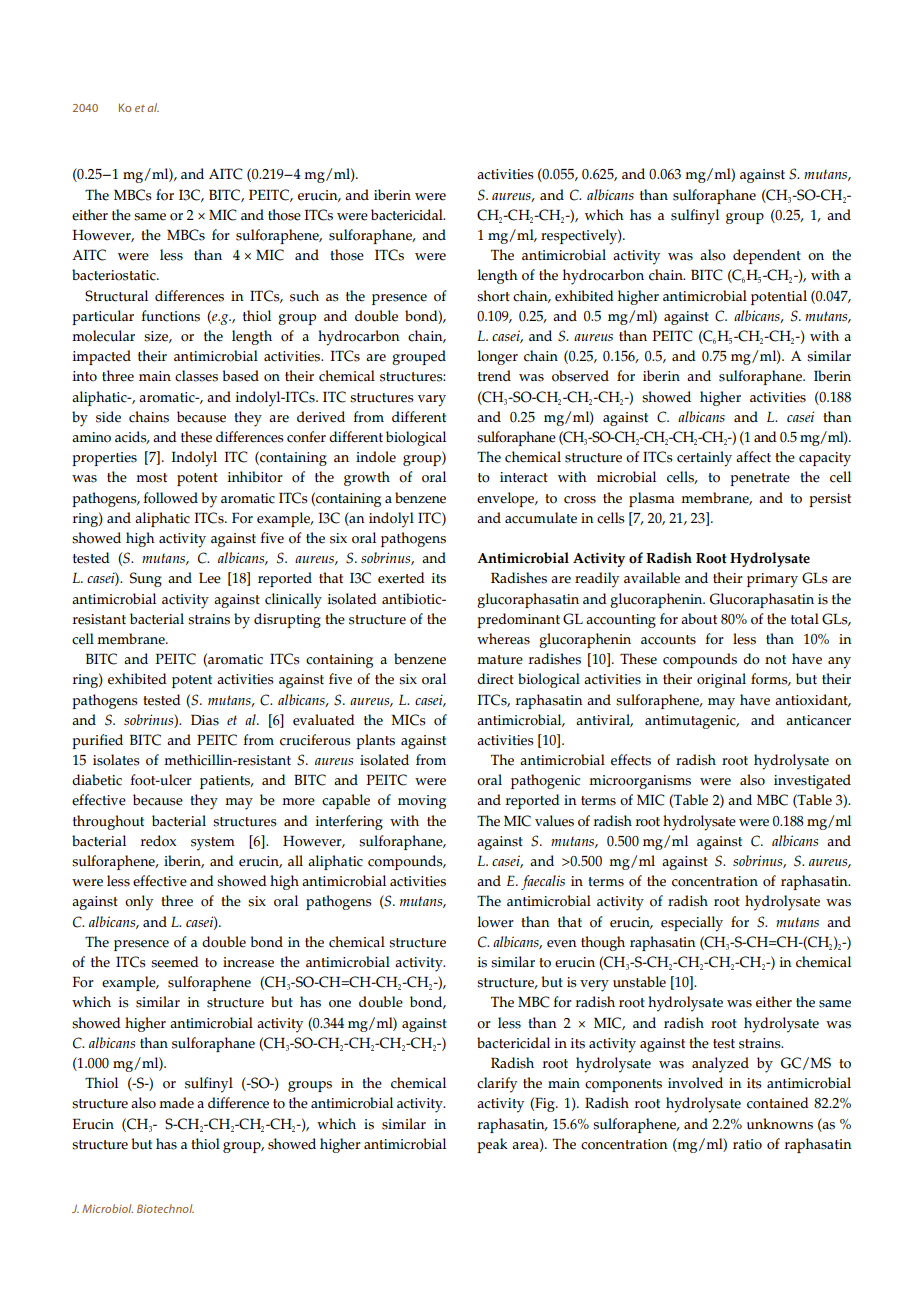  I want to click on analyzed, so click(720, 1065).
